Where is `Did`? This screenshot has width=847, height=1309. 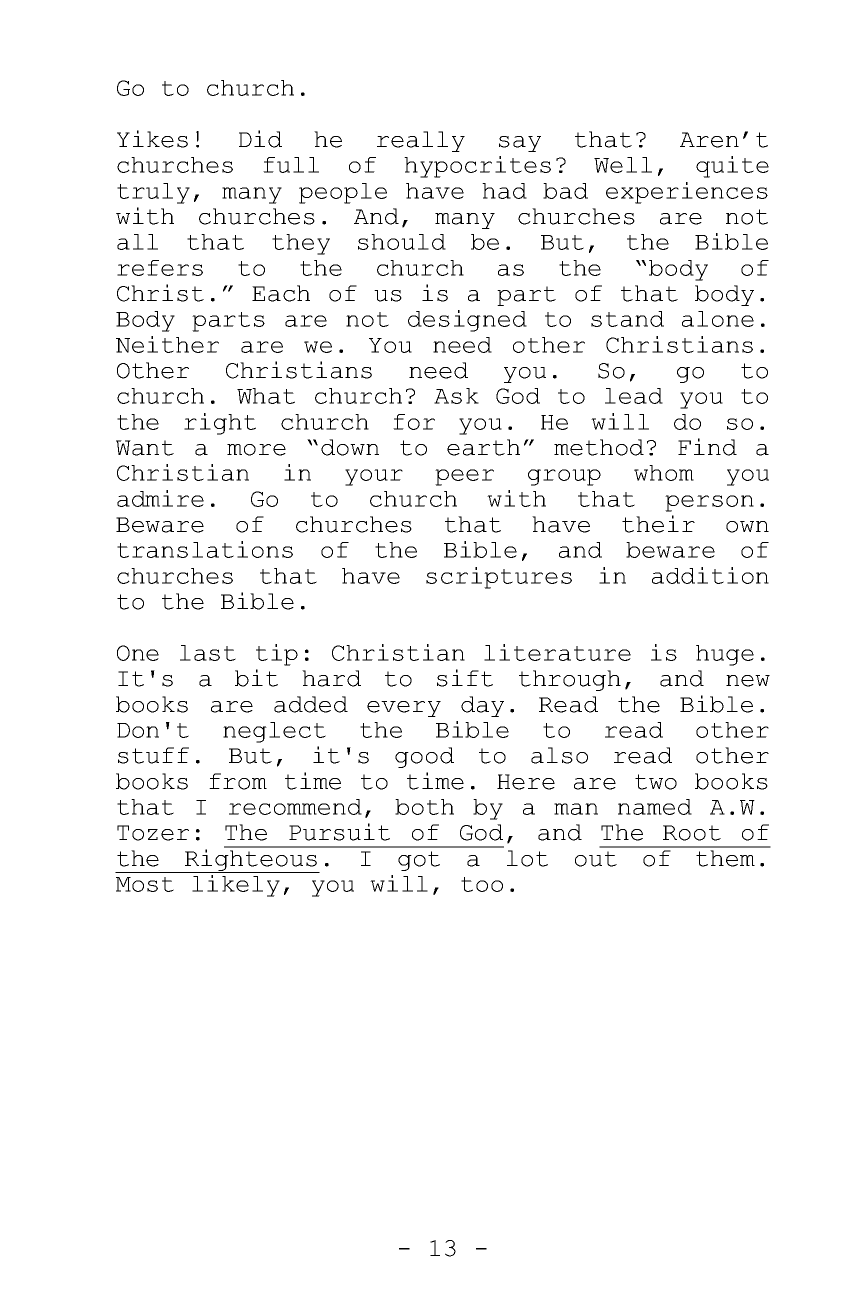 Did is located at coordinates (260, 139).
